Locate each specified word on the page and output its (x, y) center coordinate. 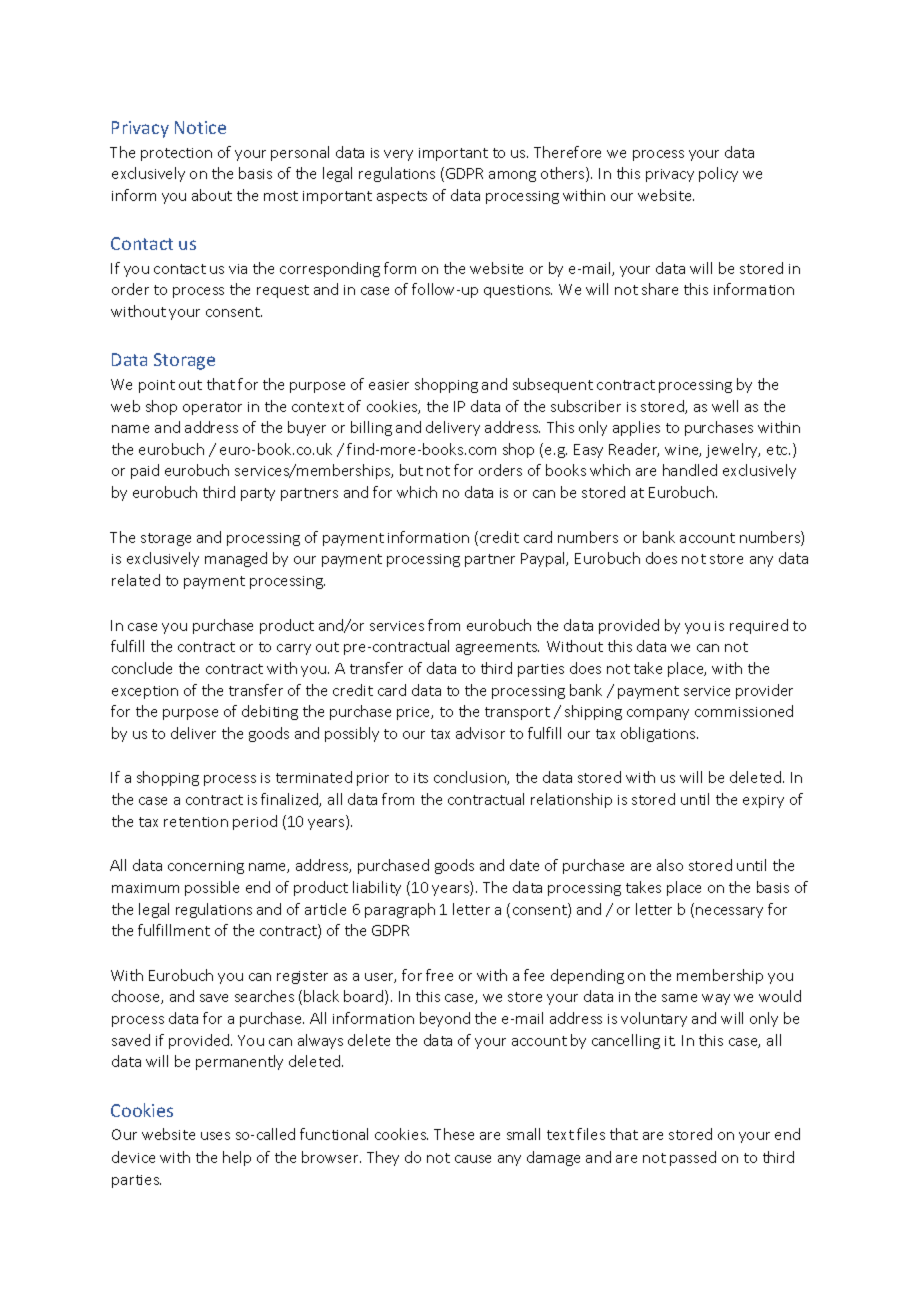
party (258, 494)
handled (690, 470)
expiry (763, 801)
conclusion (471, 778)
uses (215, 1136)
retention (196, 822)
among (512, 176)
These (454, 1134)
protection (176, 154)
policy (718, 174)
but (411, 470)
